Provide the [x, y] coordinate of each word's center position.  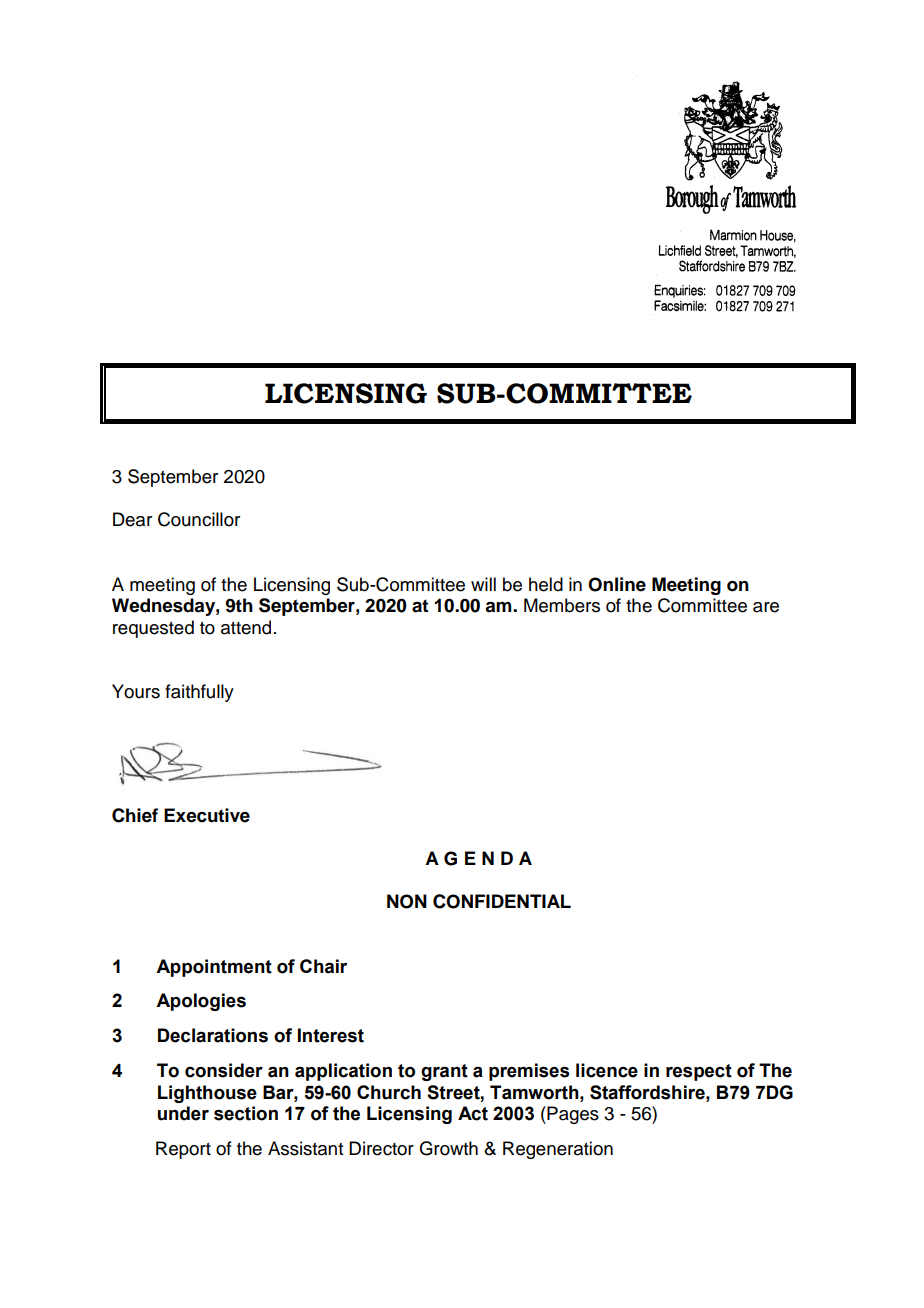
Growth [448, 1148]
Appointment [214, 968]
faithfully [199, 693]
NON [407, 901]
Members [562, 605]
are [766, 607]
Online [617, 584]
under [183, 1113]
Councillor [199, 519]
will [483, 584]
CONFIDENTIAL [502, 901]
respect [699, 1072]
